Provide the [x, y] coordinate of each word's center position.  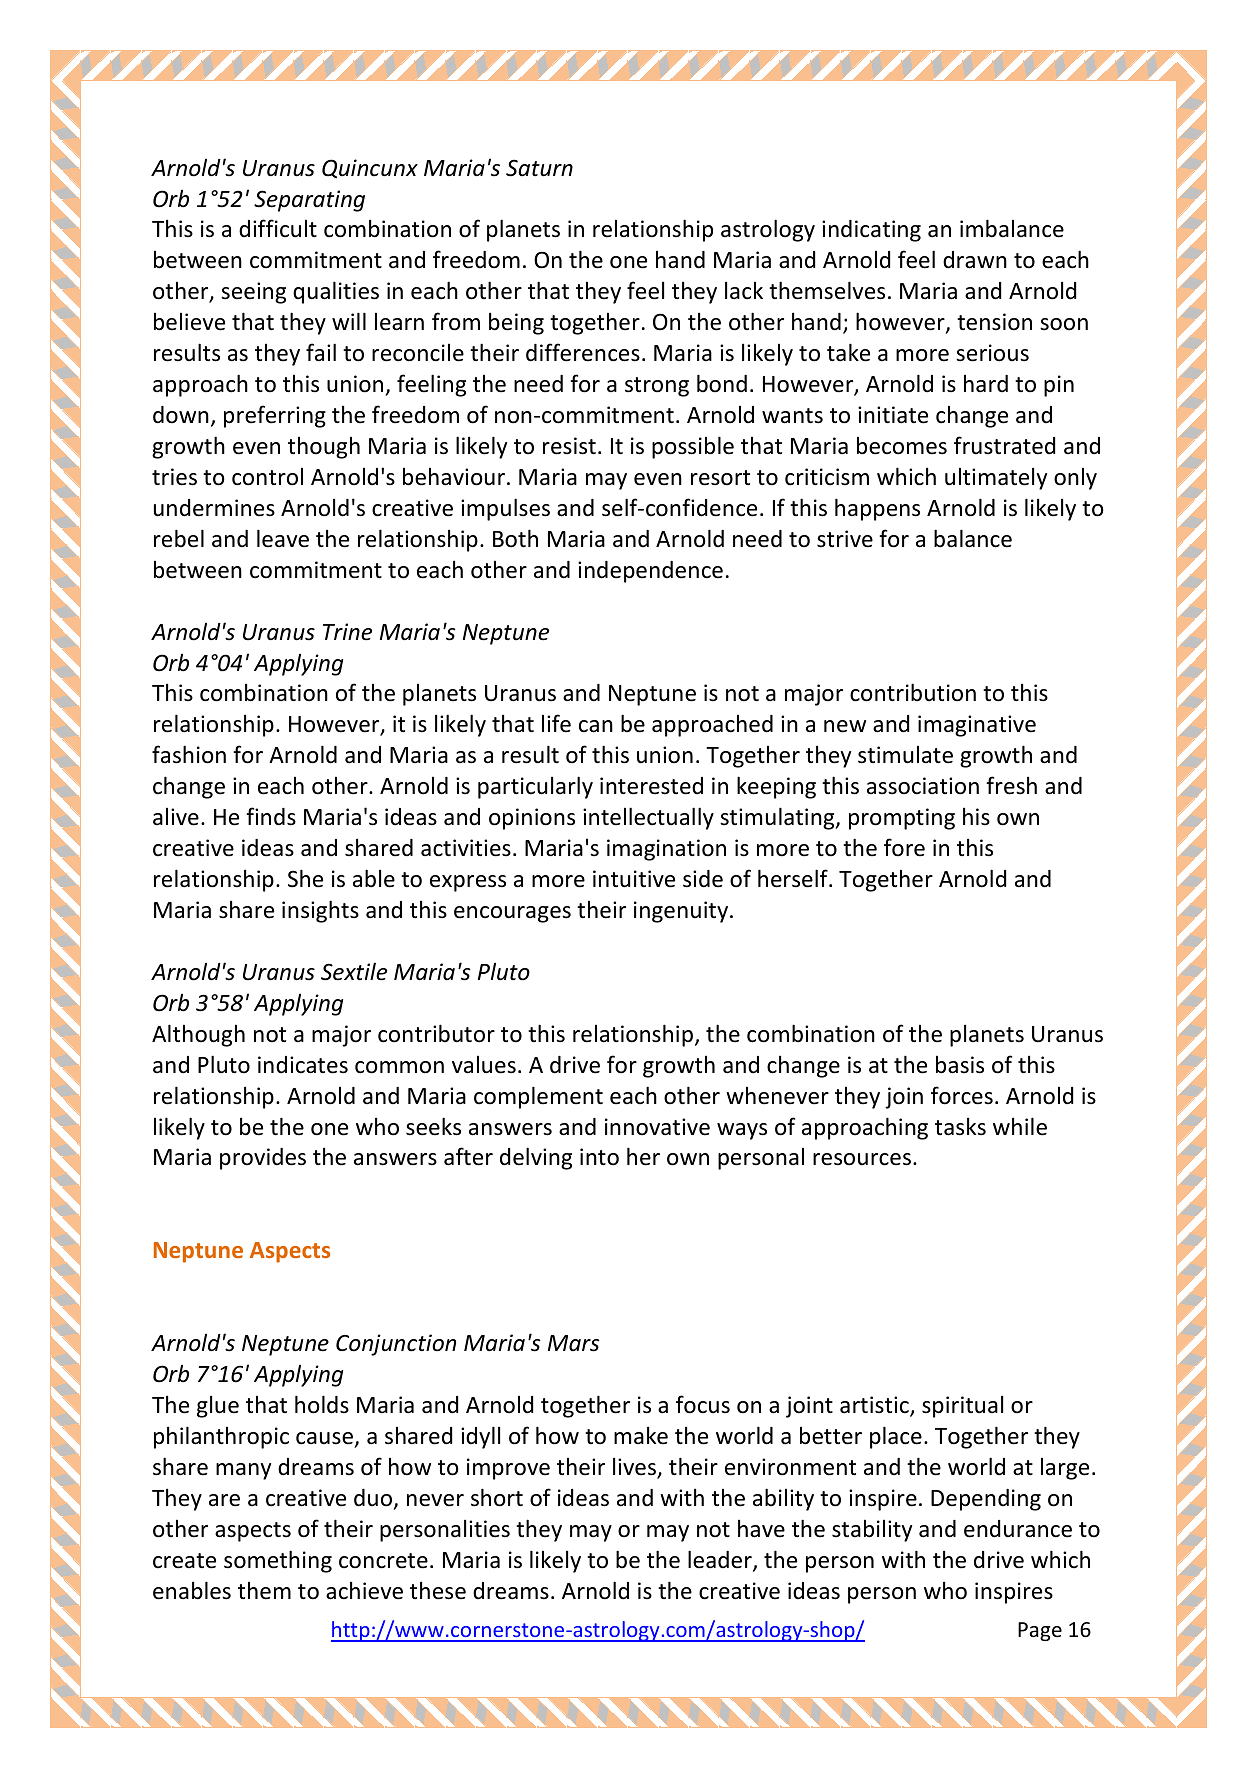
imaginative [977, 726]
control [267, 476]
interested [651, 786]
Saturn [539, 168]
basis [960, 1064]
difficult [278, 228]
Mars [573, 1343]
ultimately [996, 478]
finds [271, 816]
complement [538, 1097]
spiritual [962, 1406]
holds [322, 1404]
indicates [303, 1065]
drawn [975, 260]
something [278, 1561]
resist [569, 446]
